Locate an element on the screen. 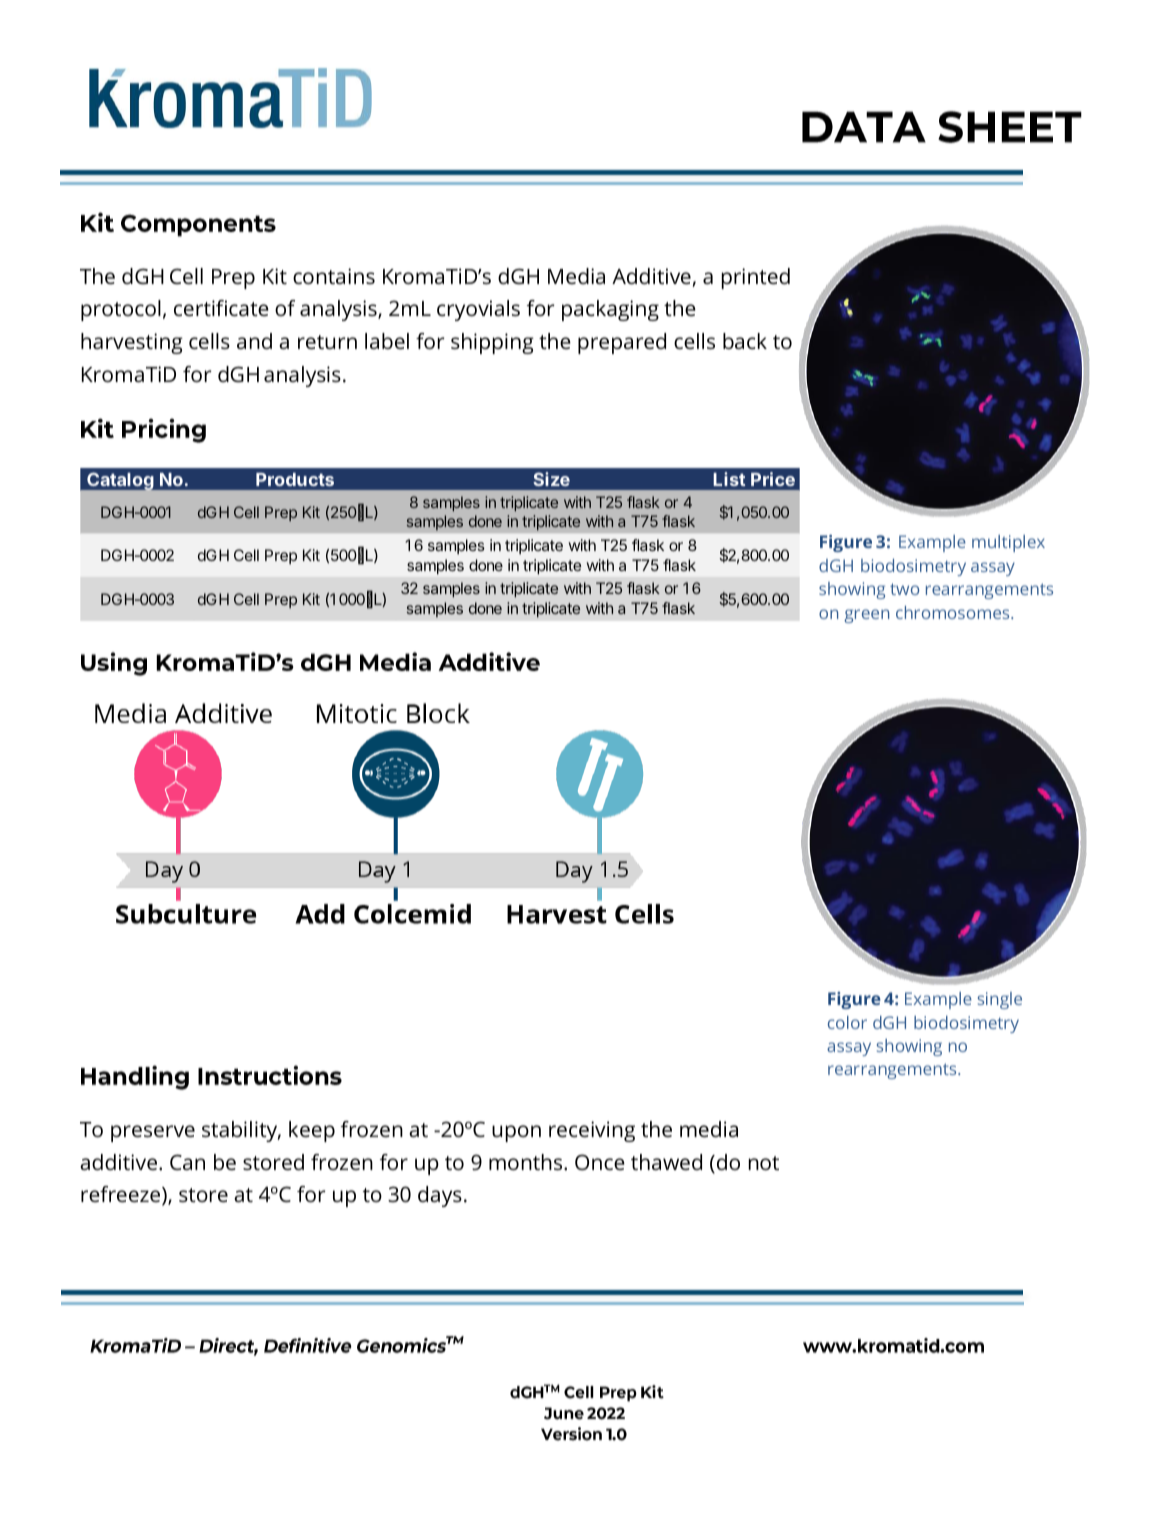  certificate is located at coordinates (221, 308).
